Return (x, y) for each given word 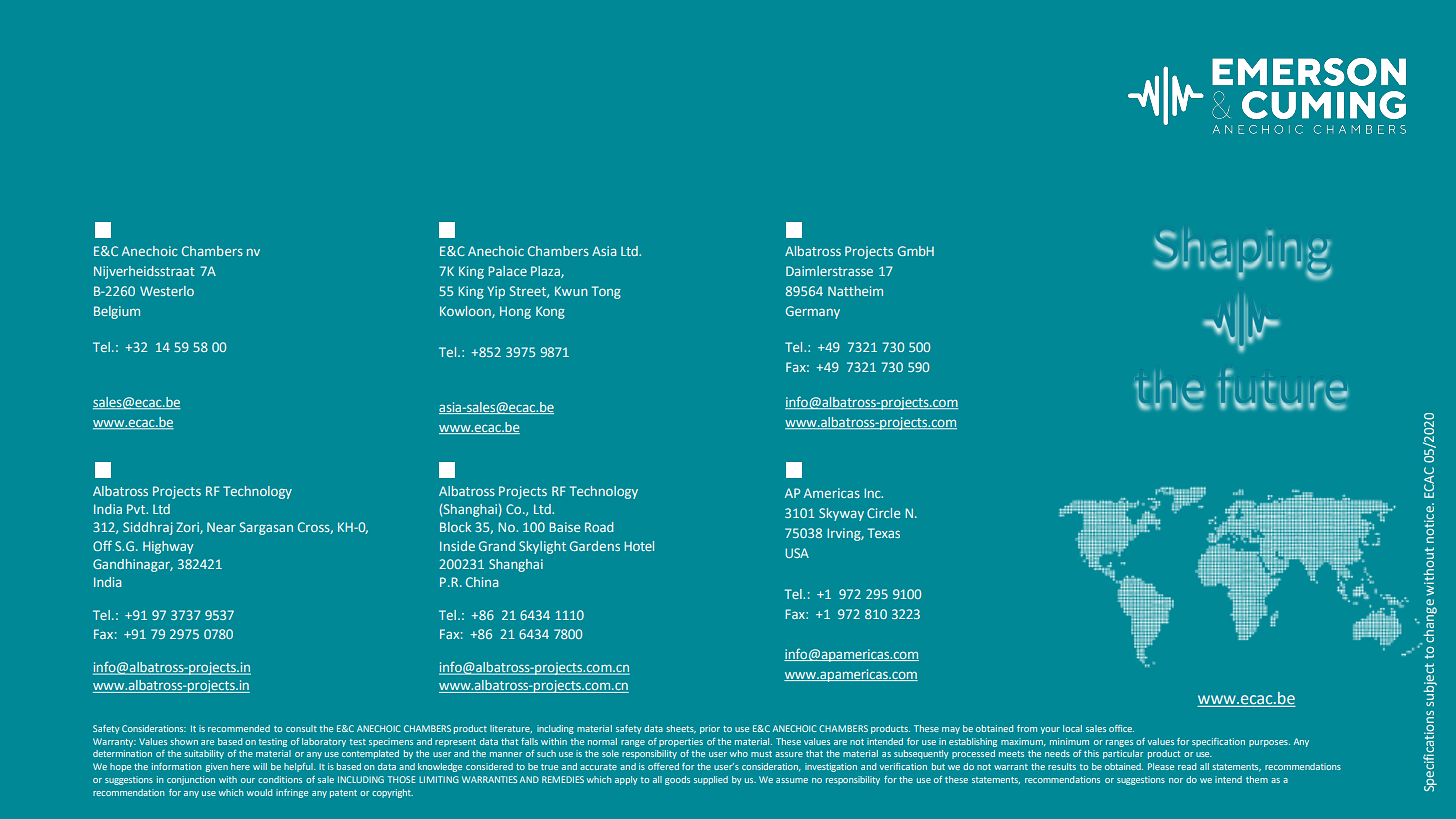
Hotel (639, 546)
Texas (884, 533)
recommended (239, 728)
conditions (280, 779)
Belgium (117, 312)
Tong (606, 292)
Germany (813, 312)
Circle (883, 513)
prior (710, 729)
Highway (168, 547)
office (1121, 728)
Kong (550, 312)
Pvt (137, 509)
